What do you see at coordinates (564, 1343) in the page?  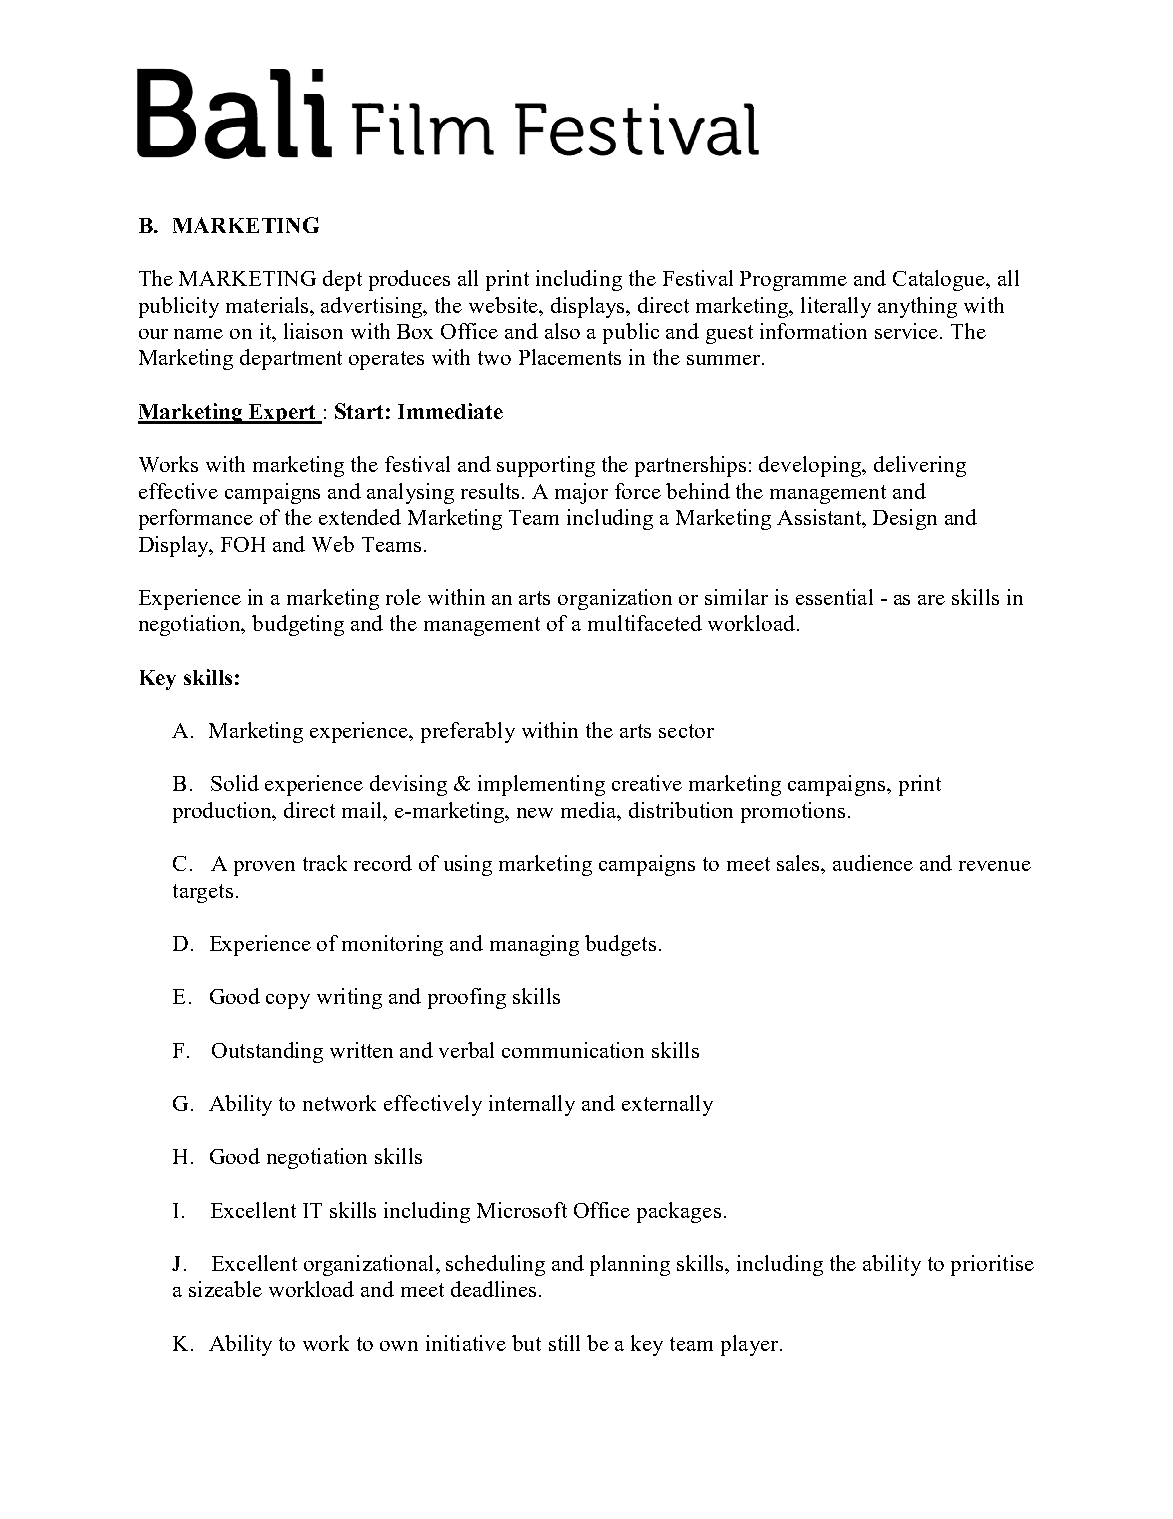 I see `still` at bounding box center [564, 1343].
